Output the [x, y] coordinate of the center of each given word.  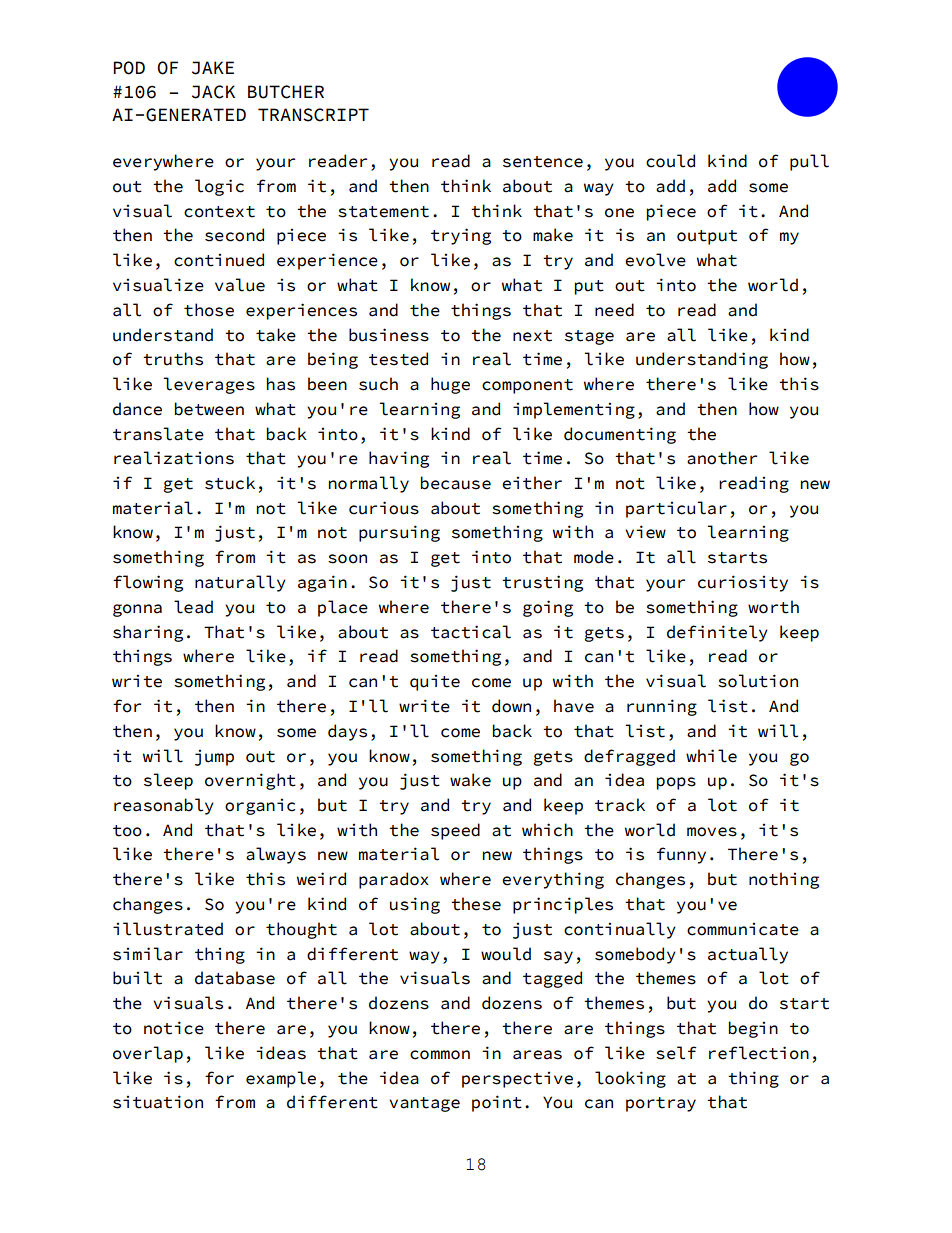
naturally [240, 583]
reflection [759, 1053]
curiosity [743, 583]
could [670, 161]
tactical [471, 632]
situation [158, 1102]
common [440, 1055]
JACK [213, 92]
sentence [543, 162]
